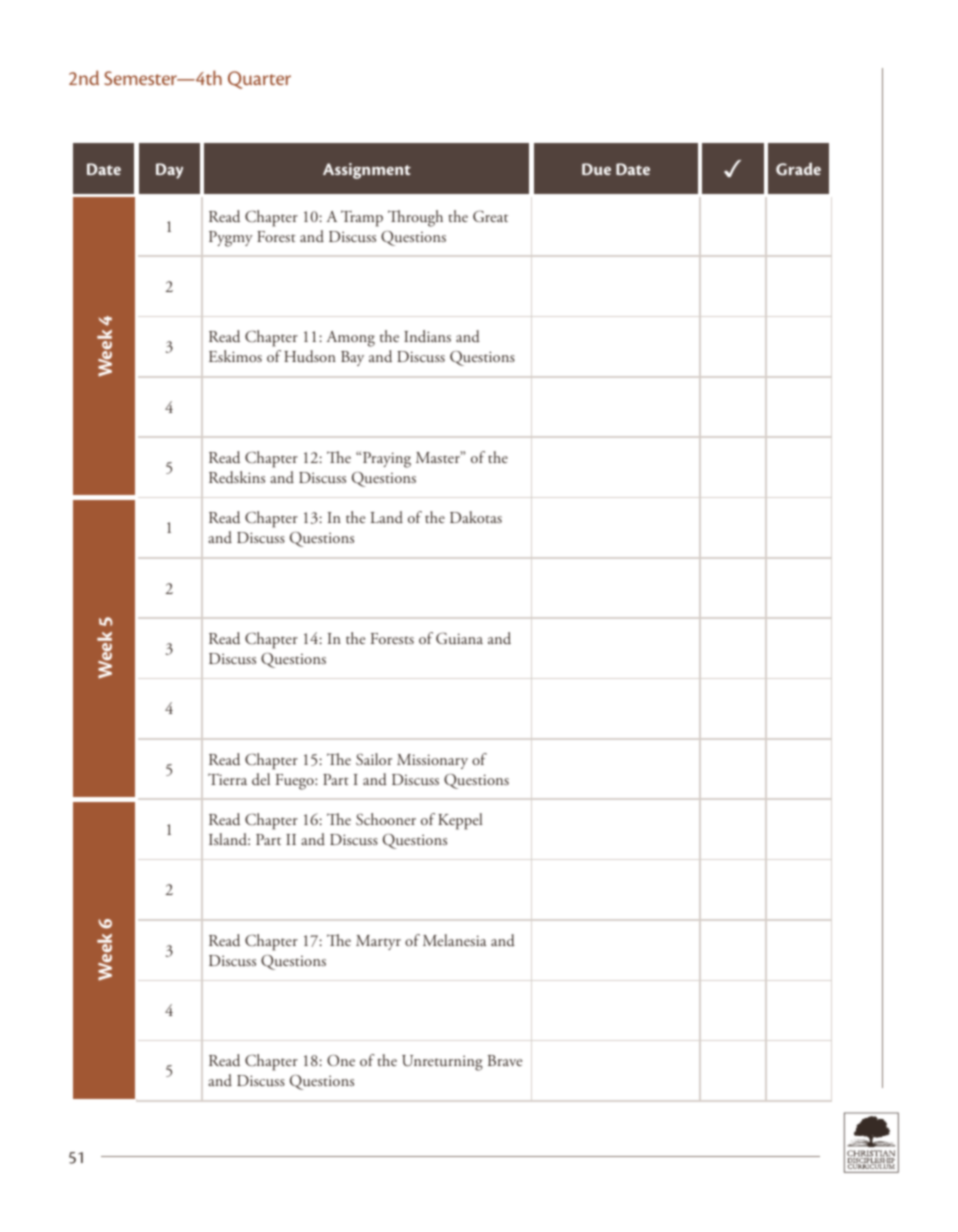 The height and width of the screenshot is (1232, 958). I want to click on Indians, so click(427, 336).
